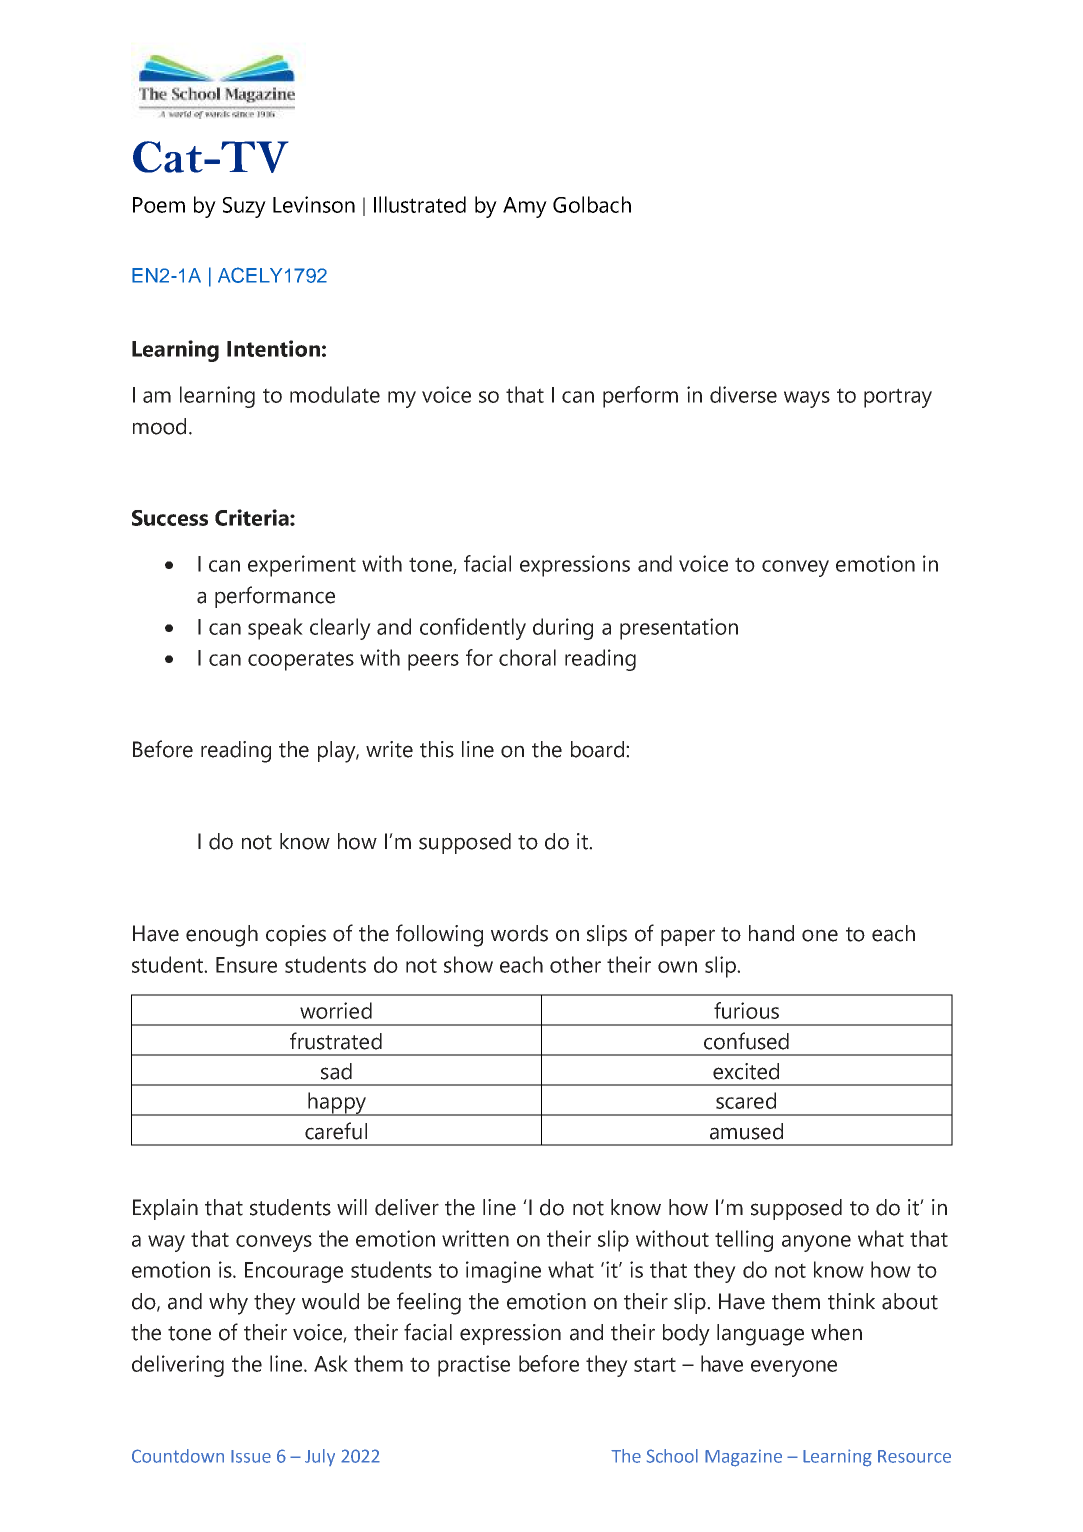 The height and width of the document is (1532, 1083). I want to click on Issue, so click(251, 1456).
